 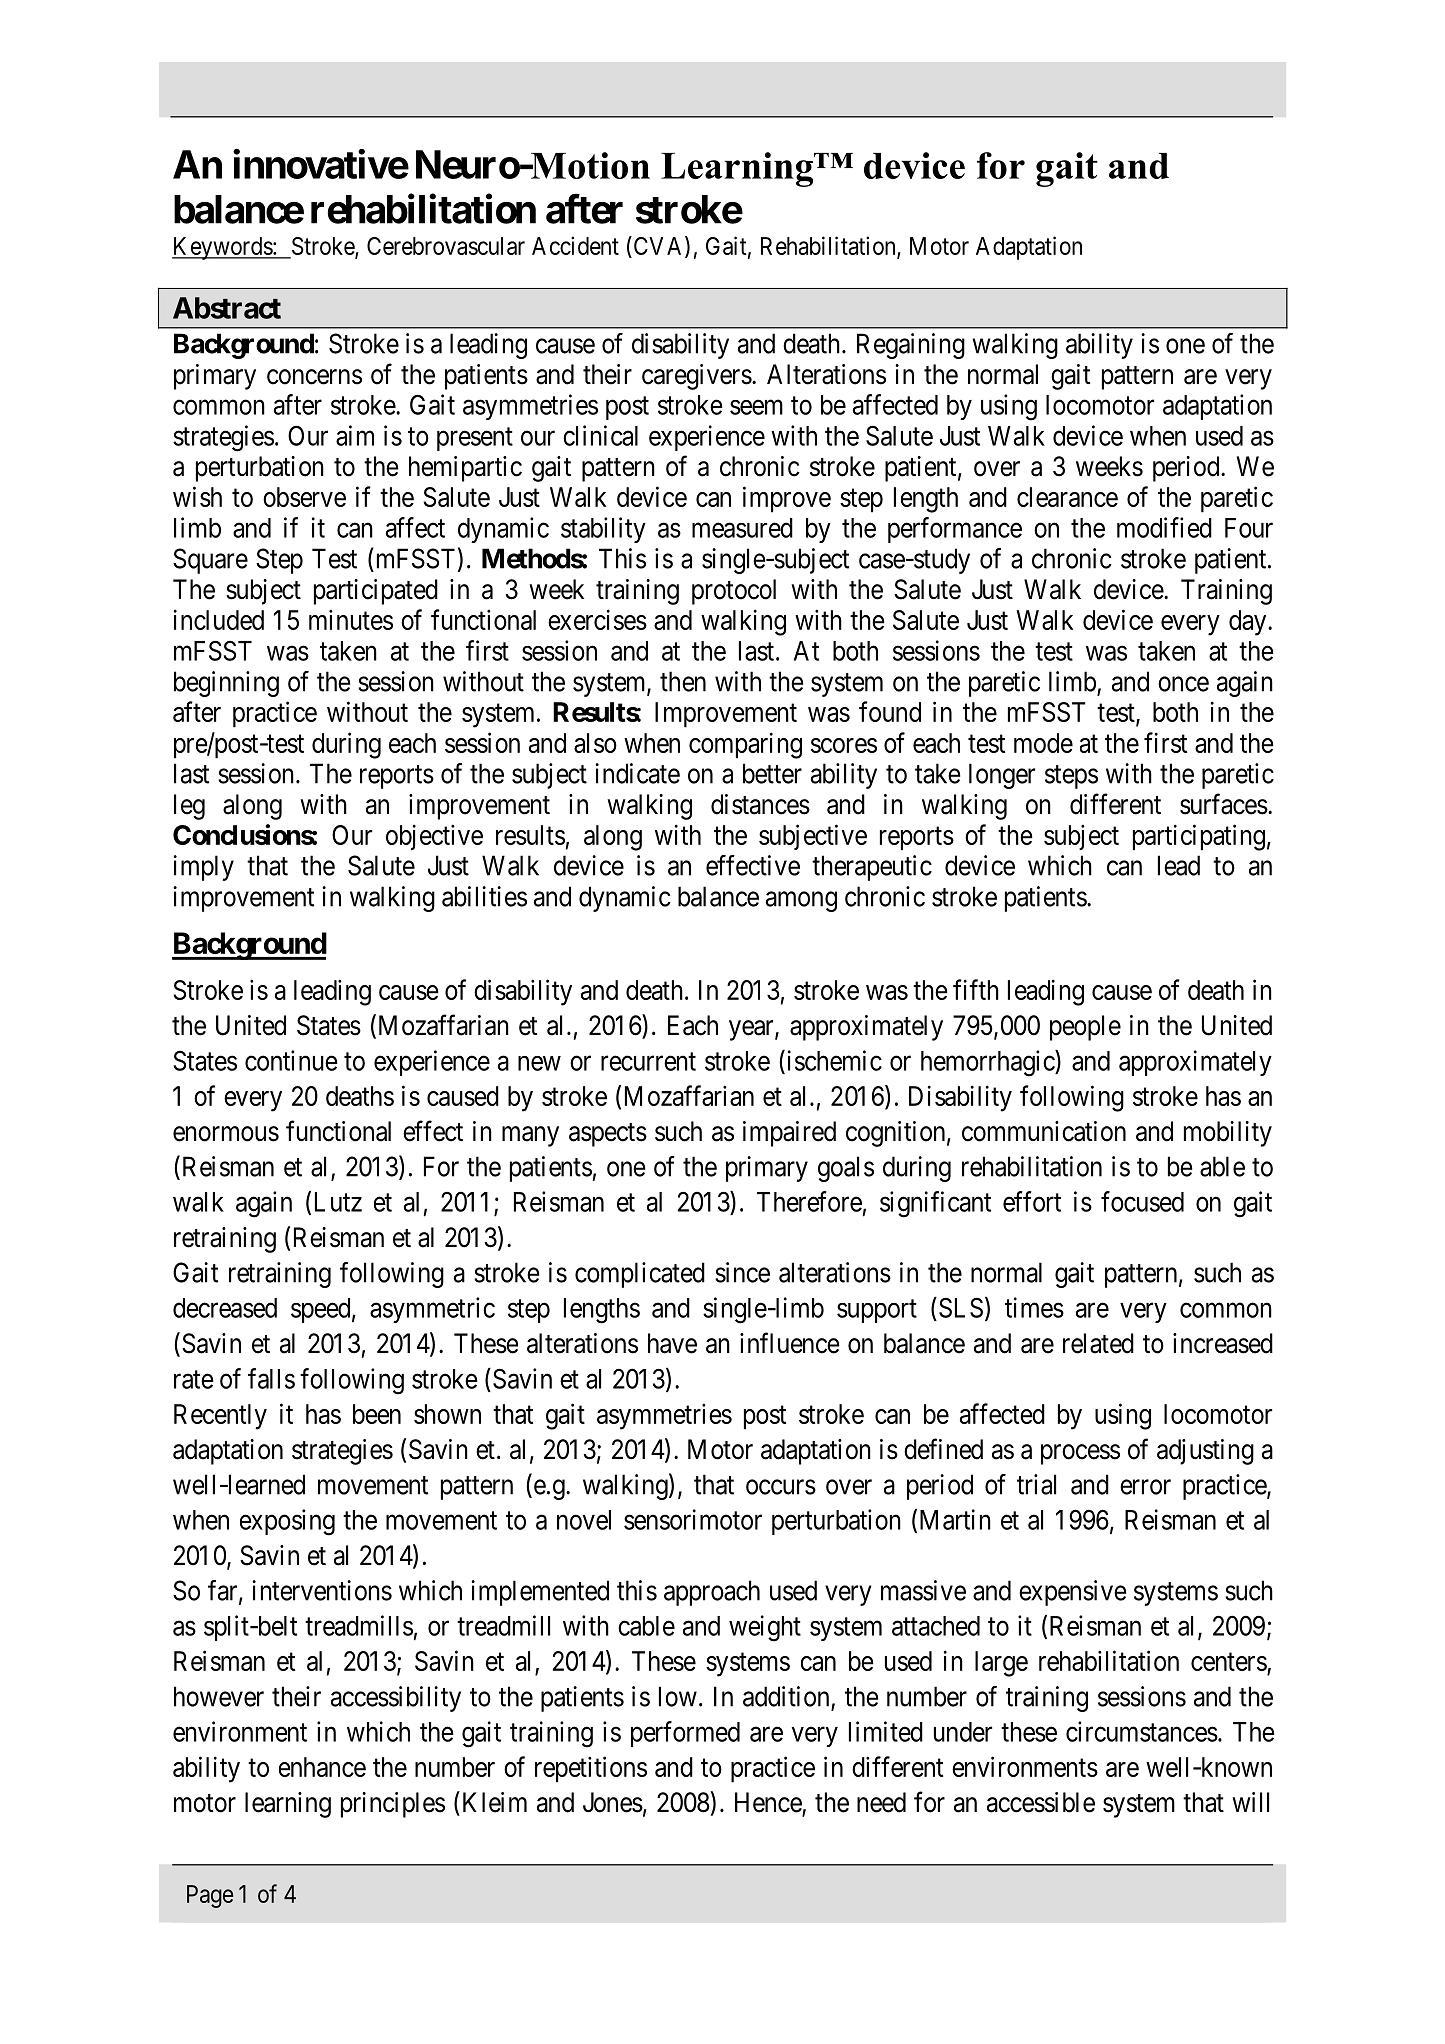 I want to click on CVA, so click(x=658, y=246).
